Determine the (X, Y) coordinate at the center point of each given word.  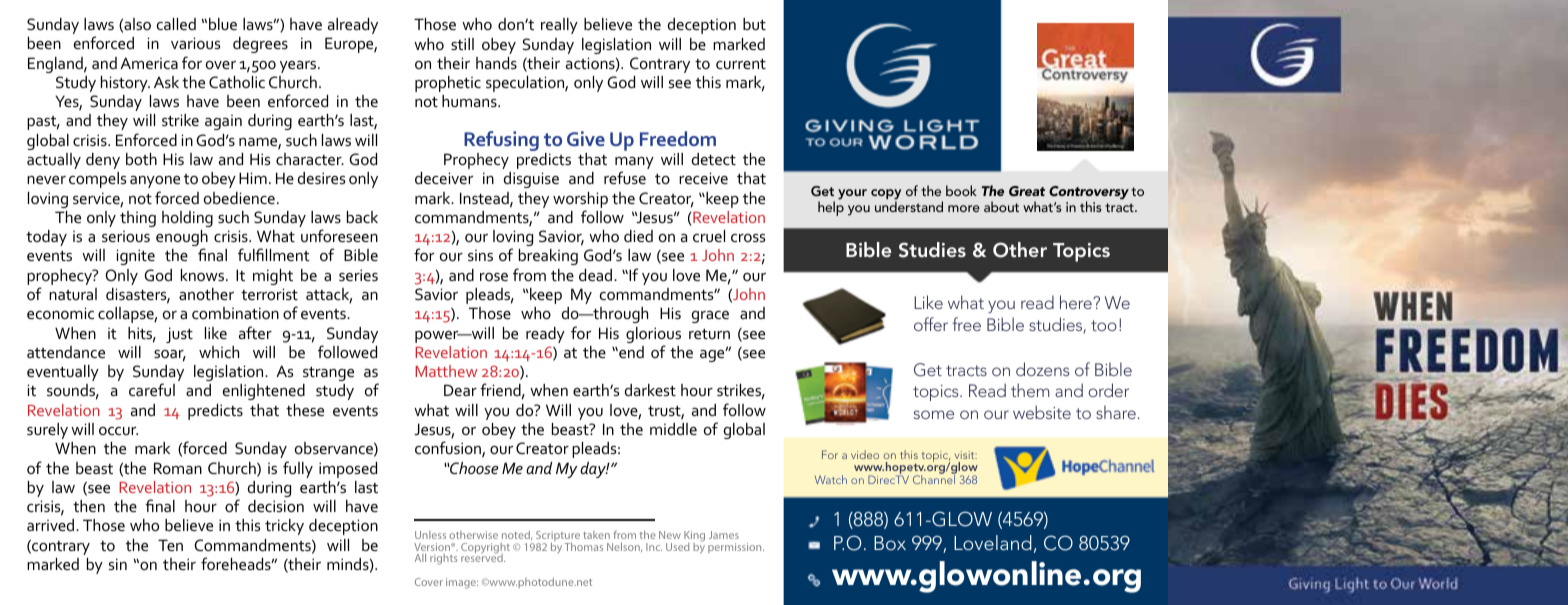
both (141, 159)
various (195, 43)
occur (118, 431)
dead (597, 275)
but (754, 24)
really (559, 26)
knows (204, 275)
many (634, 164)
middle (673, 429)
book (961, 190)
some (934, 414)
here (1077, 302)
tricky (284, 527)
